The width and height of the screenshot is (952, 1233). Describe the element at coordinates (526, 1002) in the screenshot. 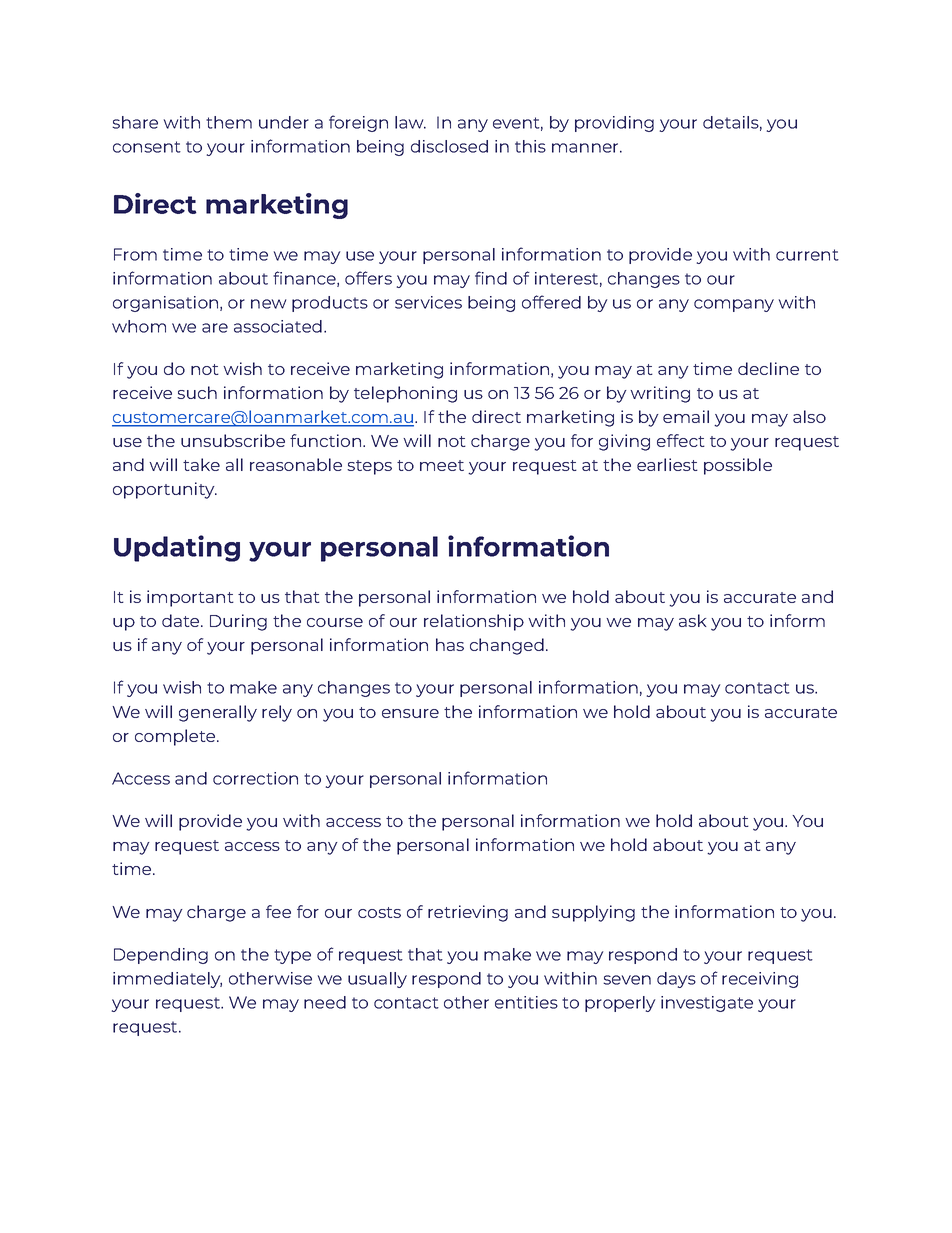

I see `entities` at that location.
